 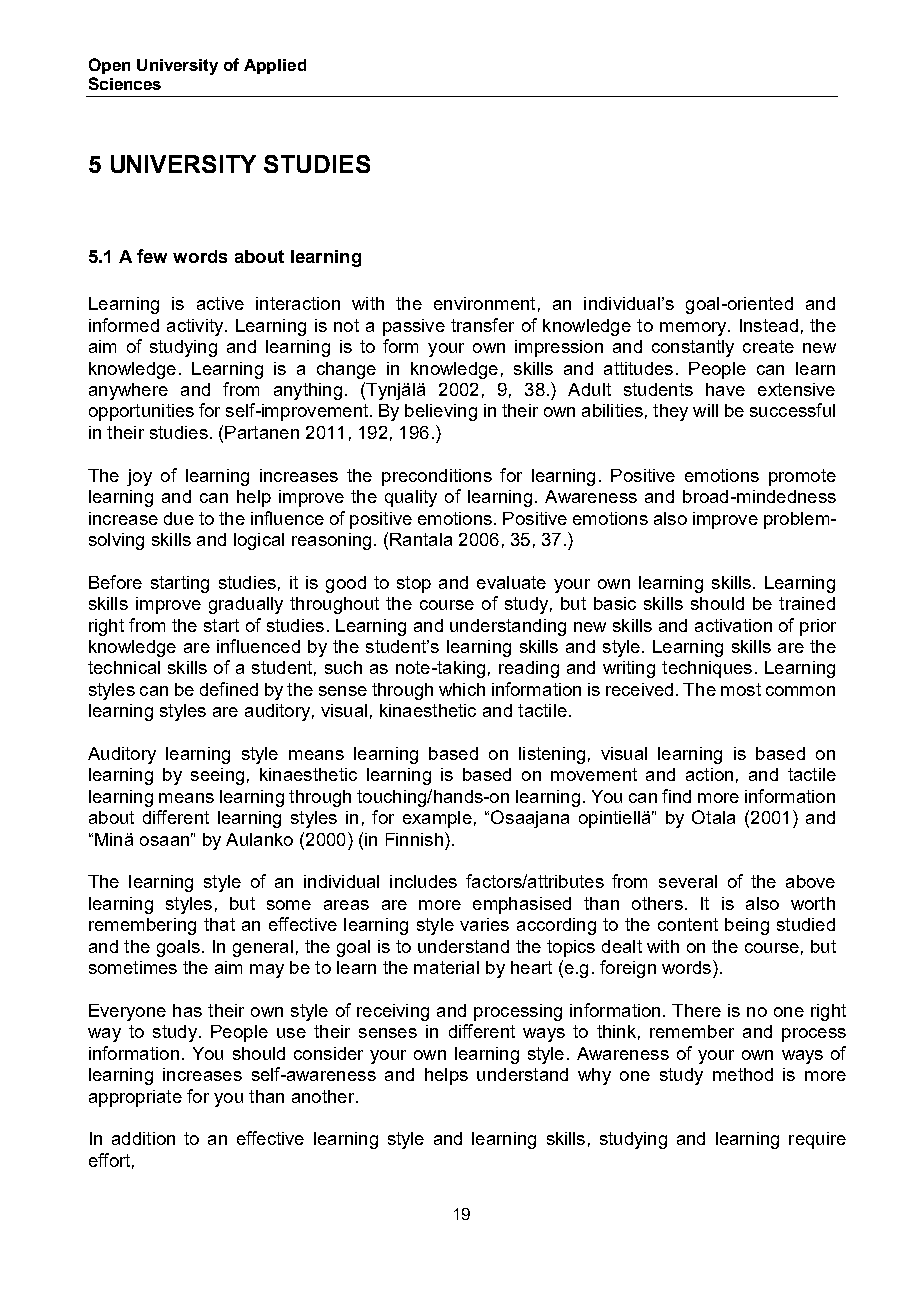 I want to click on Sciences, so click(x=125, y=83).
